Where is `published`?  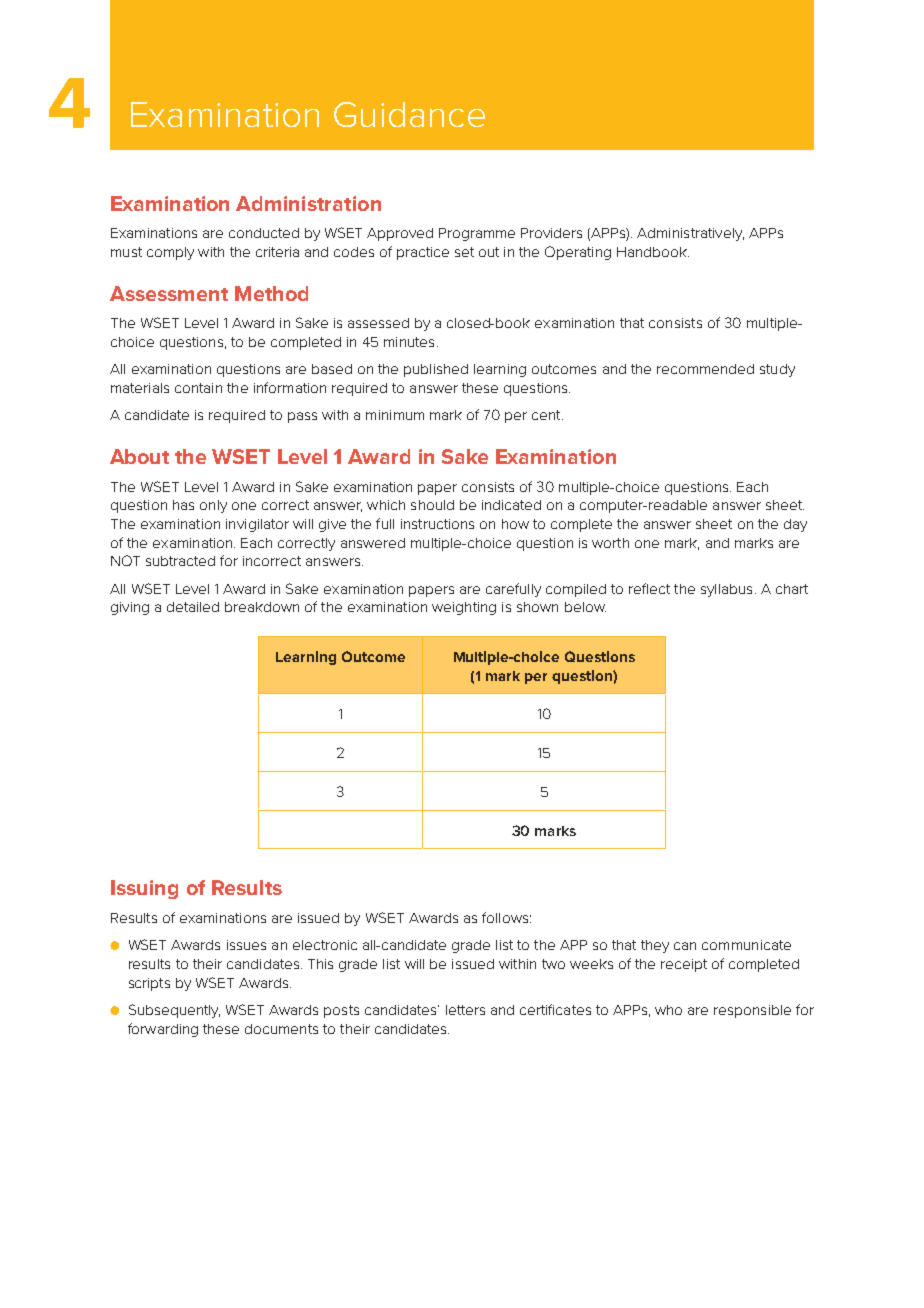 published is located at coordinates (436, 370).
